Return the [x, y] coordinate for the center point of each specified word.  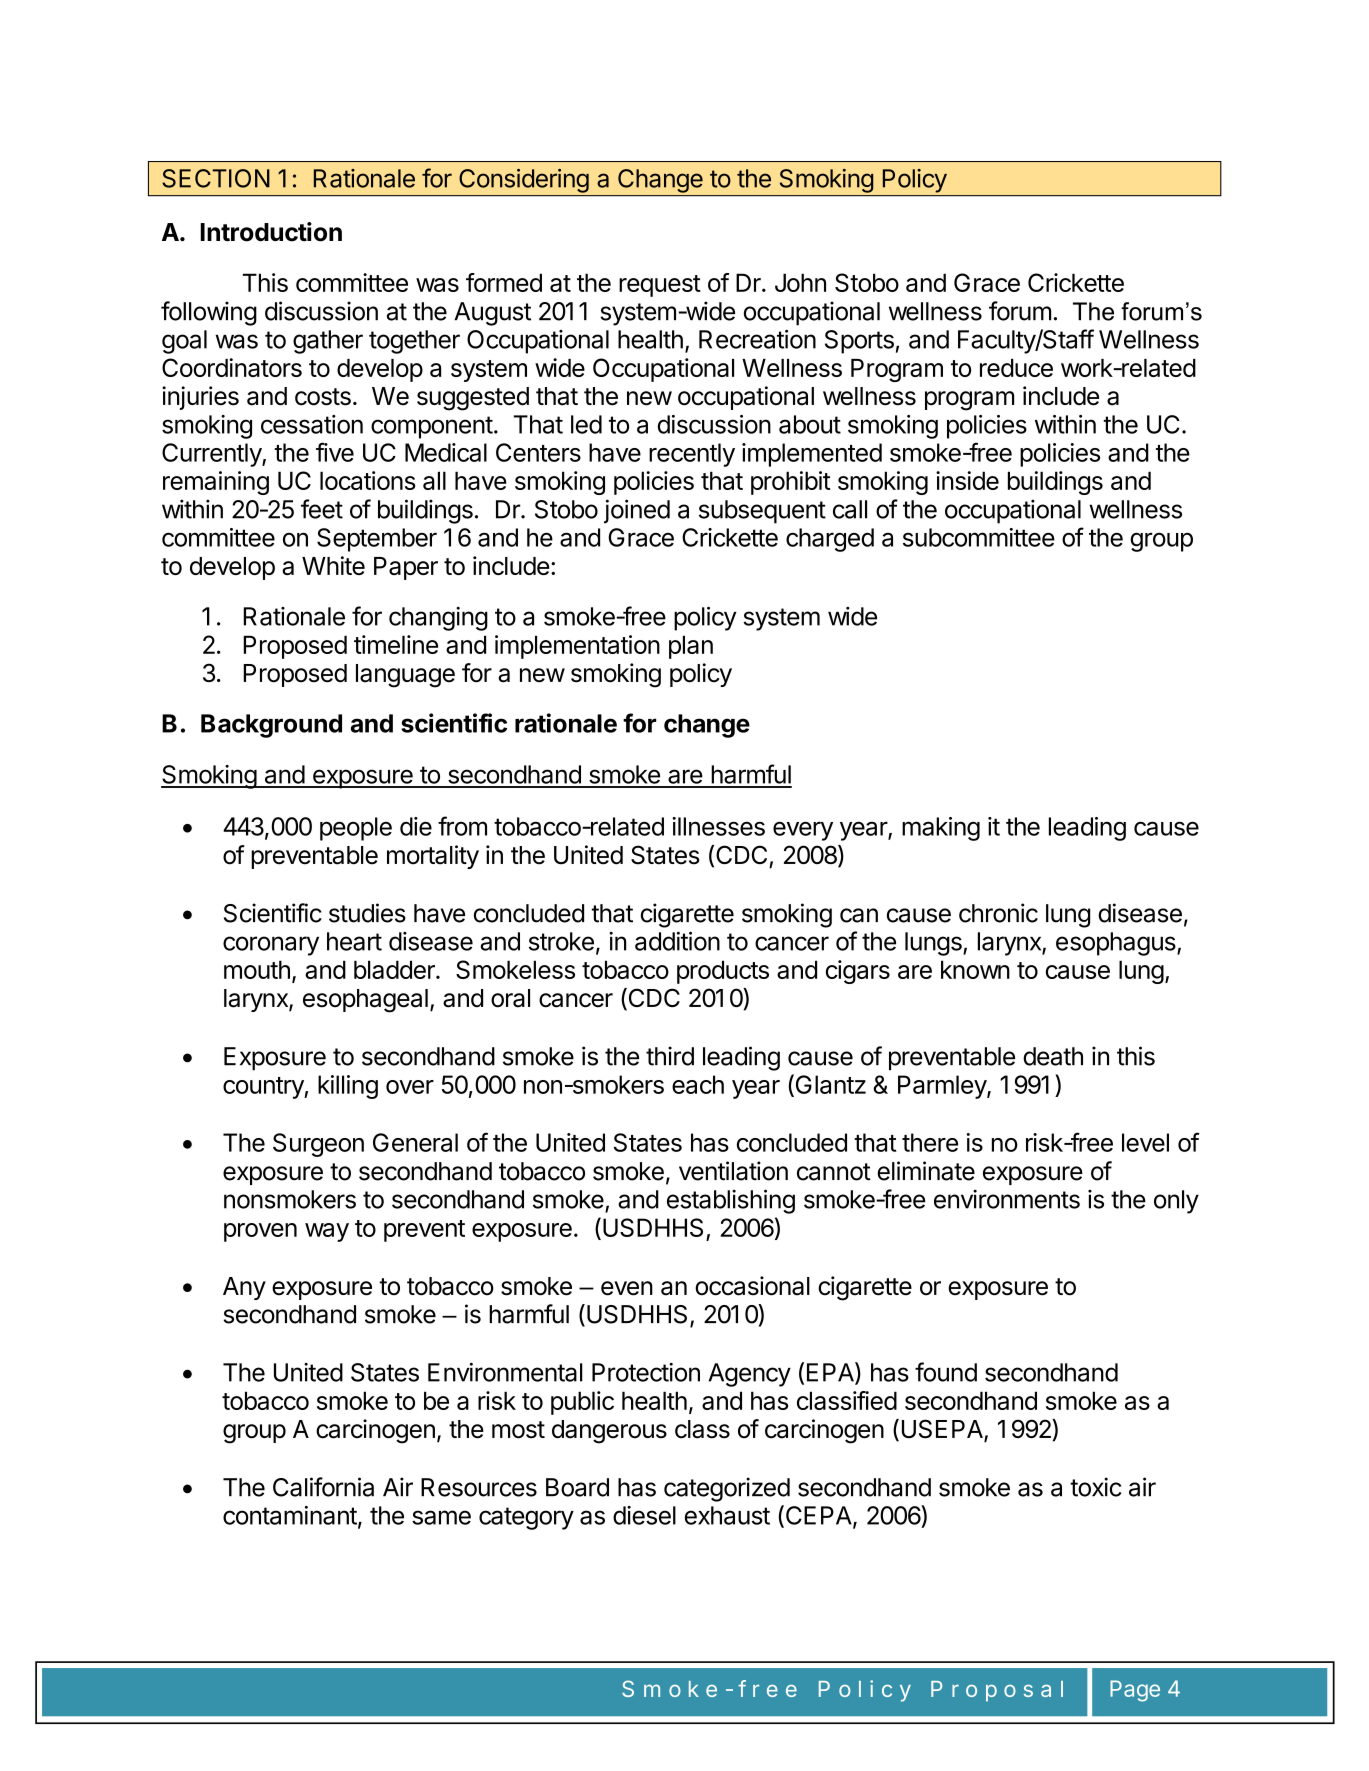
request [660, 286]
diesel [644, 1515]
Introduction [271, 232]
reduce [1016, 368]
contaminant [290, 1515]
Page [1135, 1691]
